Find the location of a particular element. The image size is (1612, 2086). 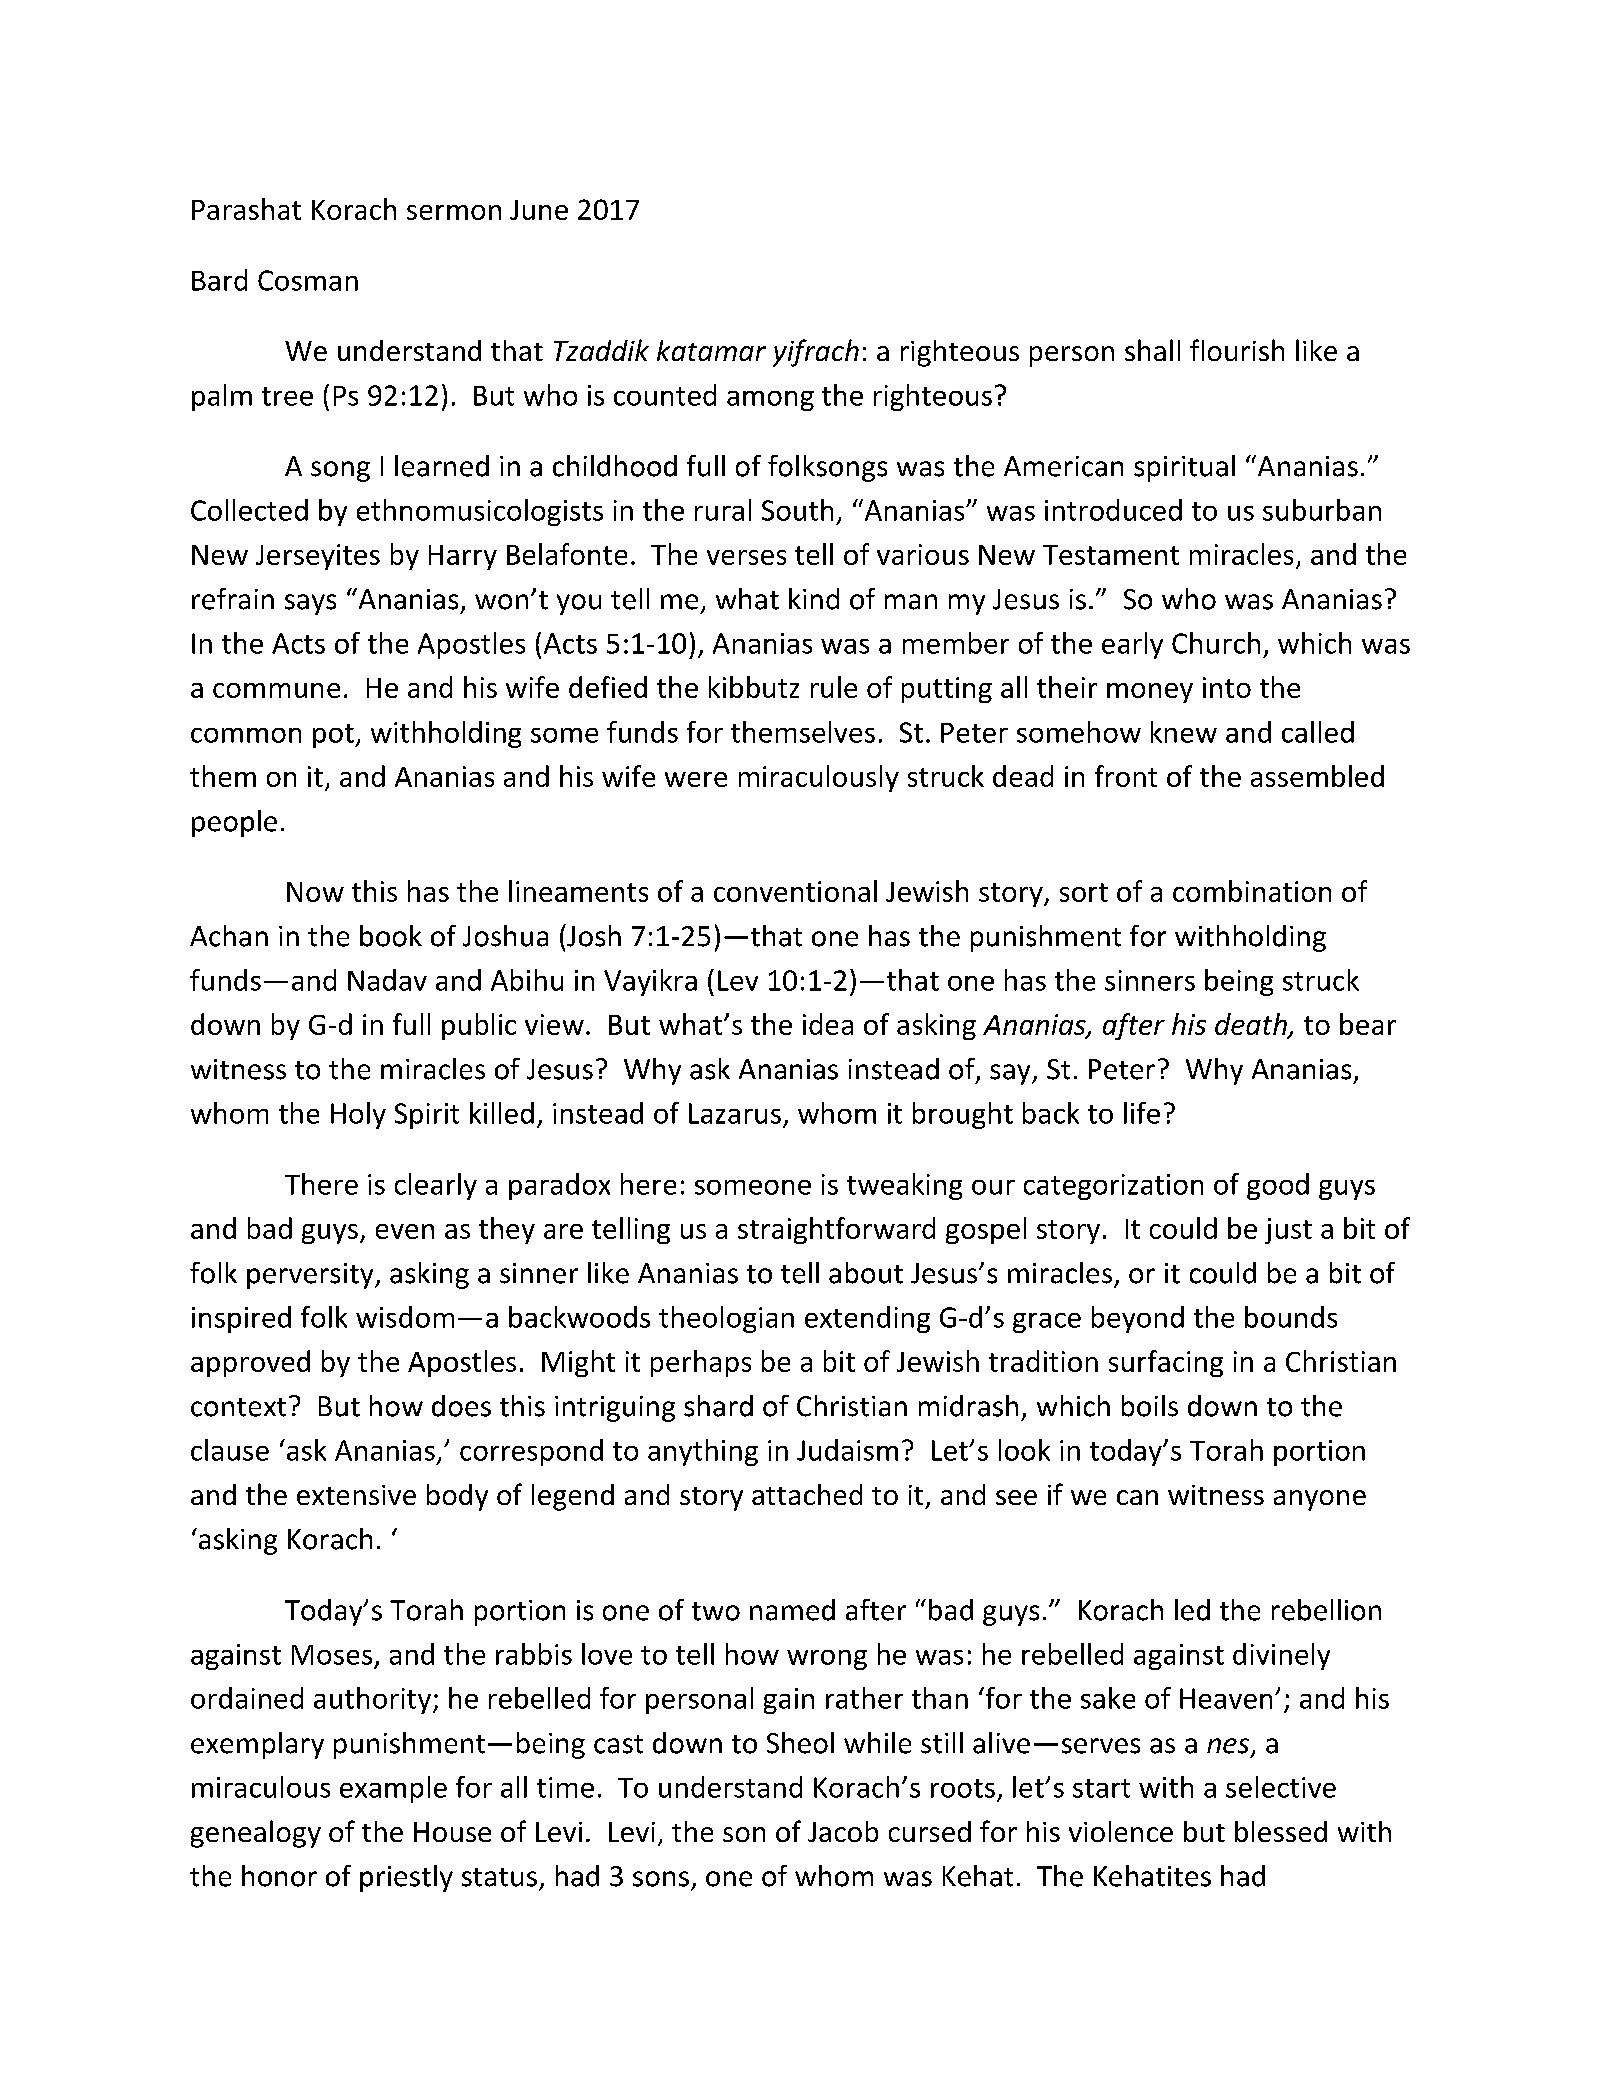

death is located at coordinates (1252, 1025).
